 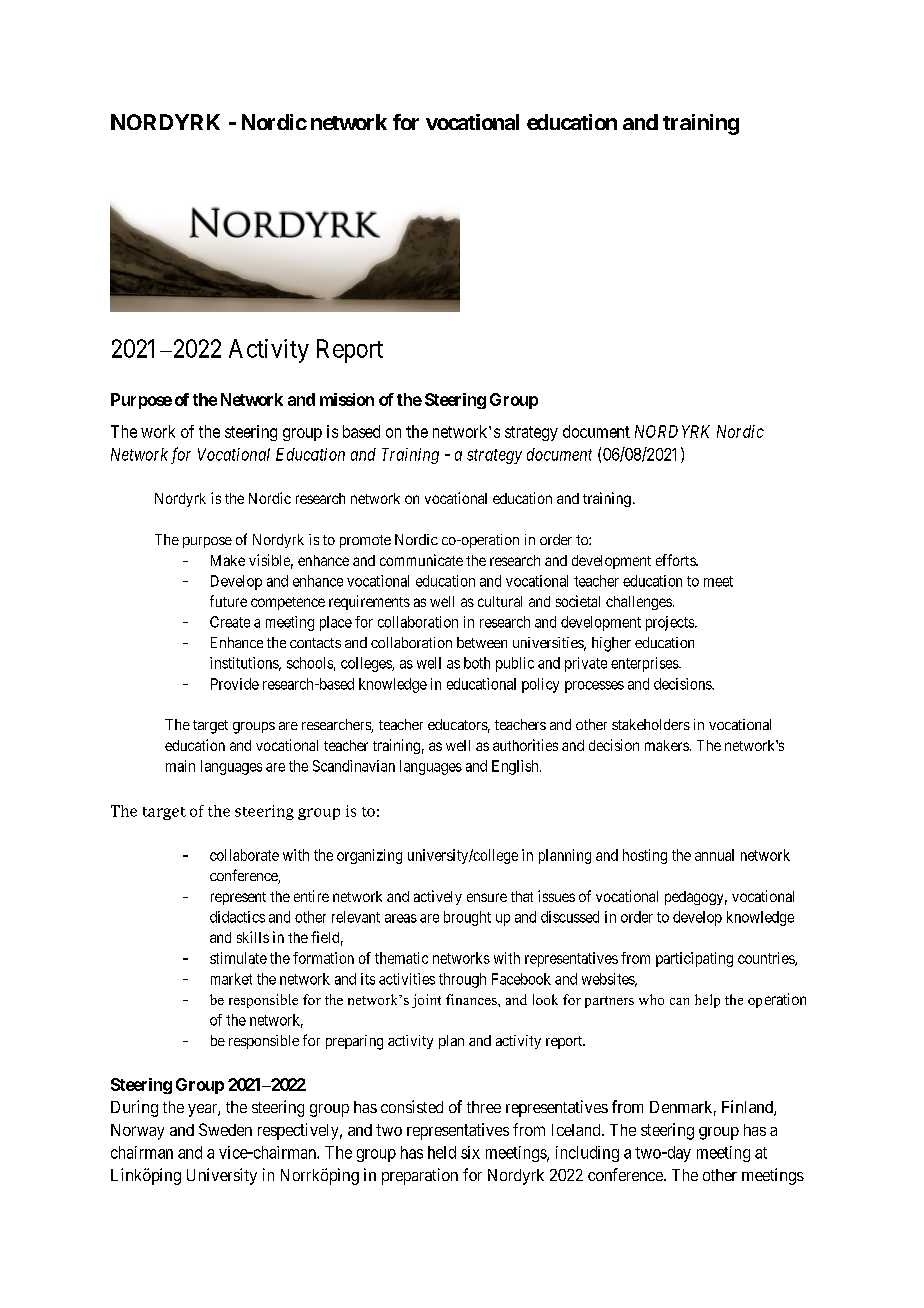 I want to click on both, so click(x=477, y=663).
